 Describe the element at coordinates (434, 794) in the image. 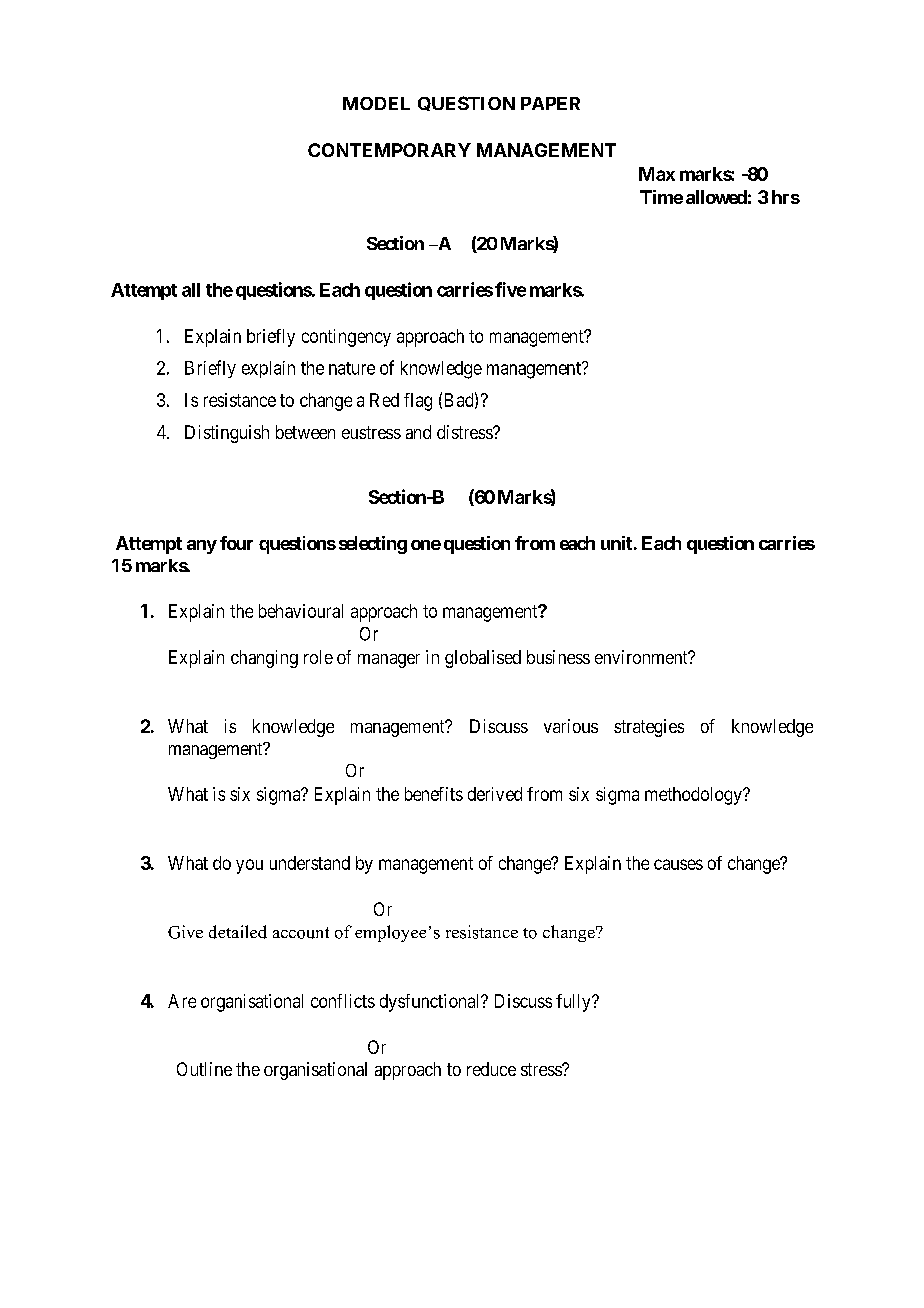

I see `benefits` at that location.
